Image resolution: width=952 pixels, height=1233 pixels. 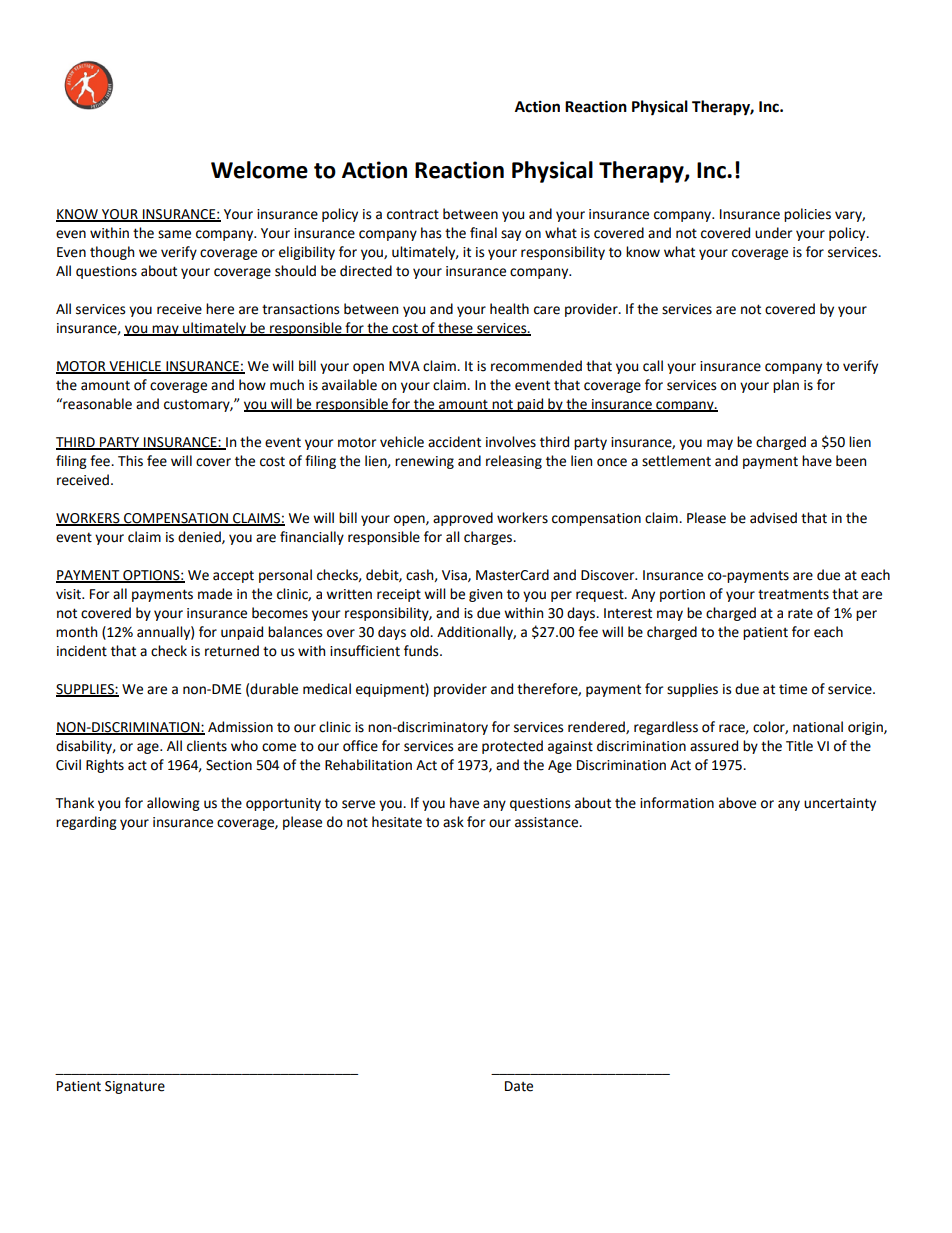 What do you see at coordinates (519, 1086) in the page?
I see `Date` at bounding box center [519, 1086].
